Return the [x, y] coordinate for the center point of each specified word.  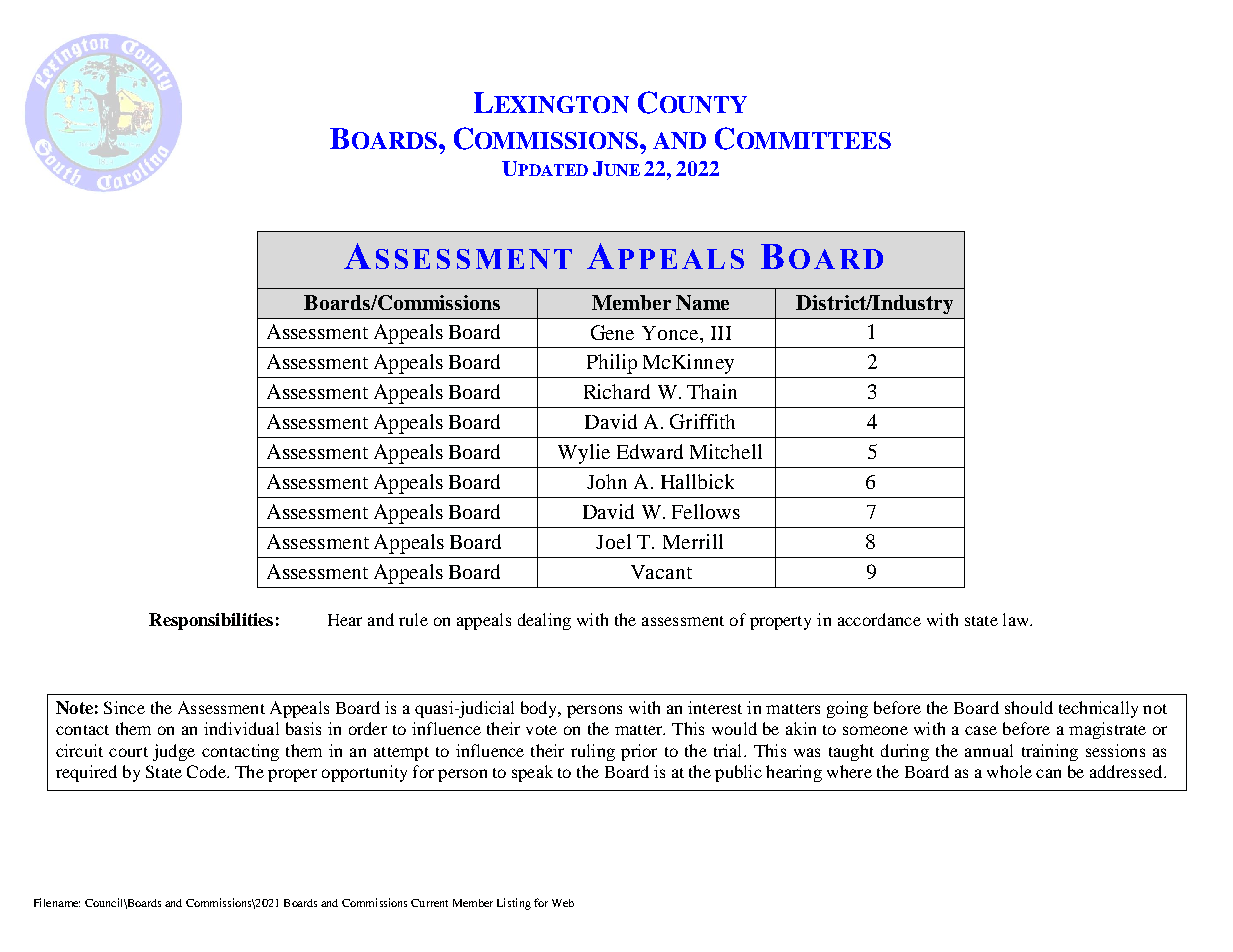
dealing [544, 621]
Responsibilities [211, 621]
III [721, 333]
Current [429, 903]
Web [563, 903]
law [1017, 619]
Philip [612, 364]
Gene [612, 332]
